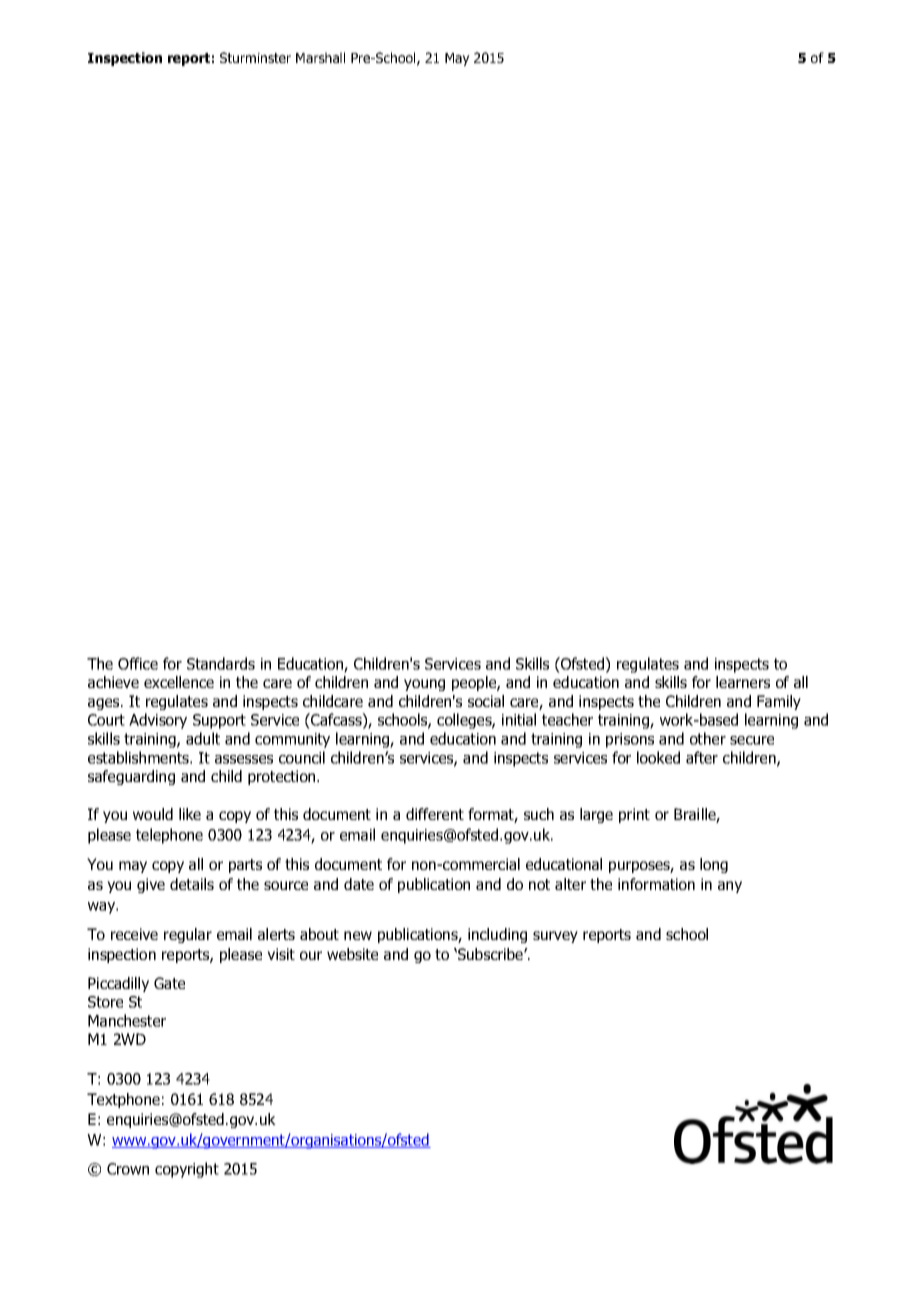 The width and height of the screenshot is (924, 1308). I want to click on Crown, so click(128, 1169).
